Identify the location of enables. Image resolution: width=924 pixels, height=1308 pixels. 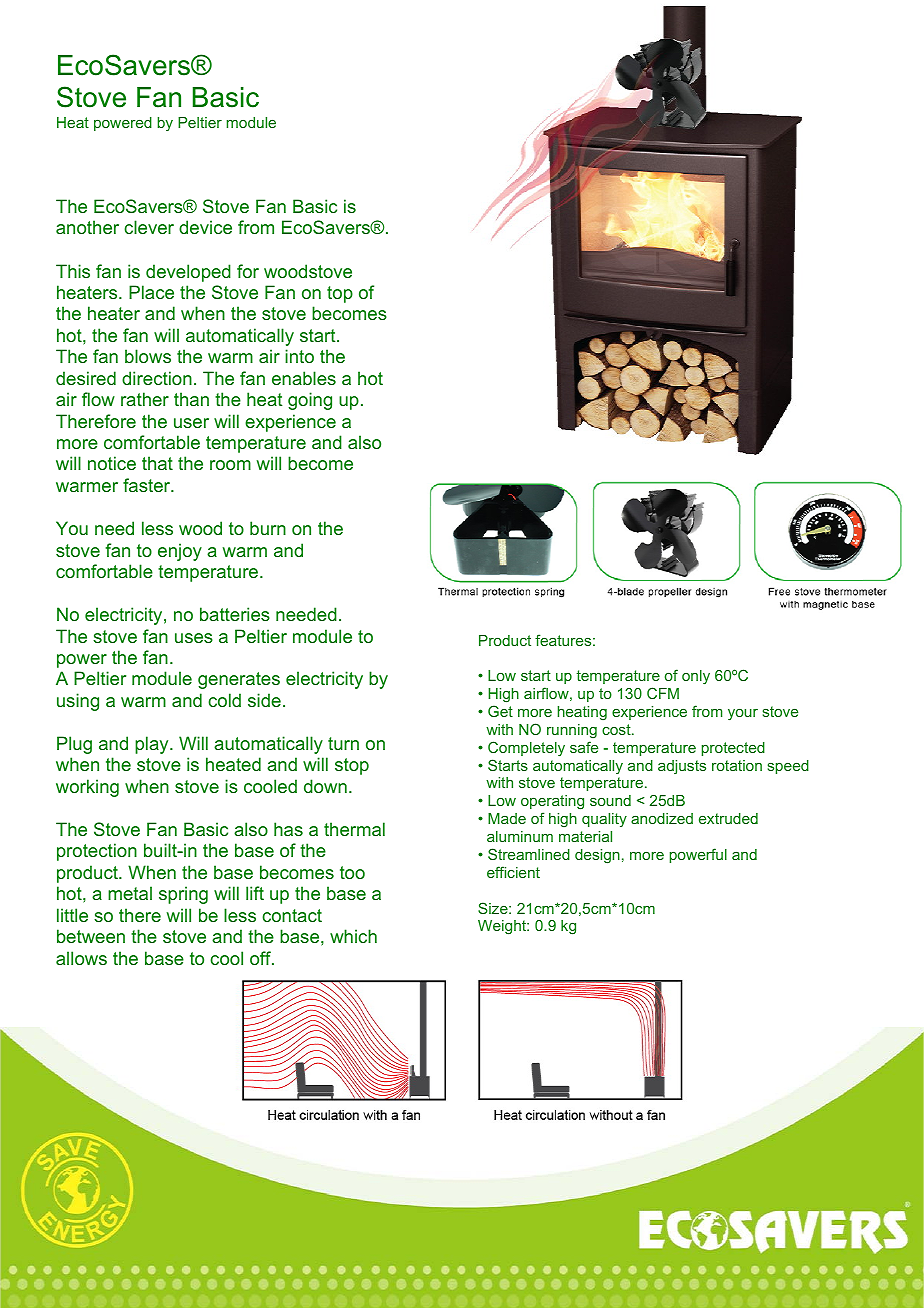
(304, 378).
